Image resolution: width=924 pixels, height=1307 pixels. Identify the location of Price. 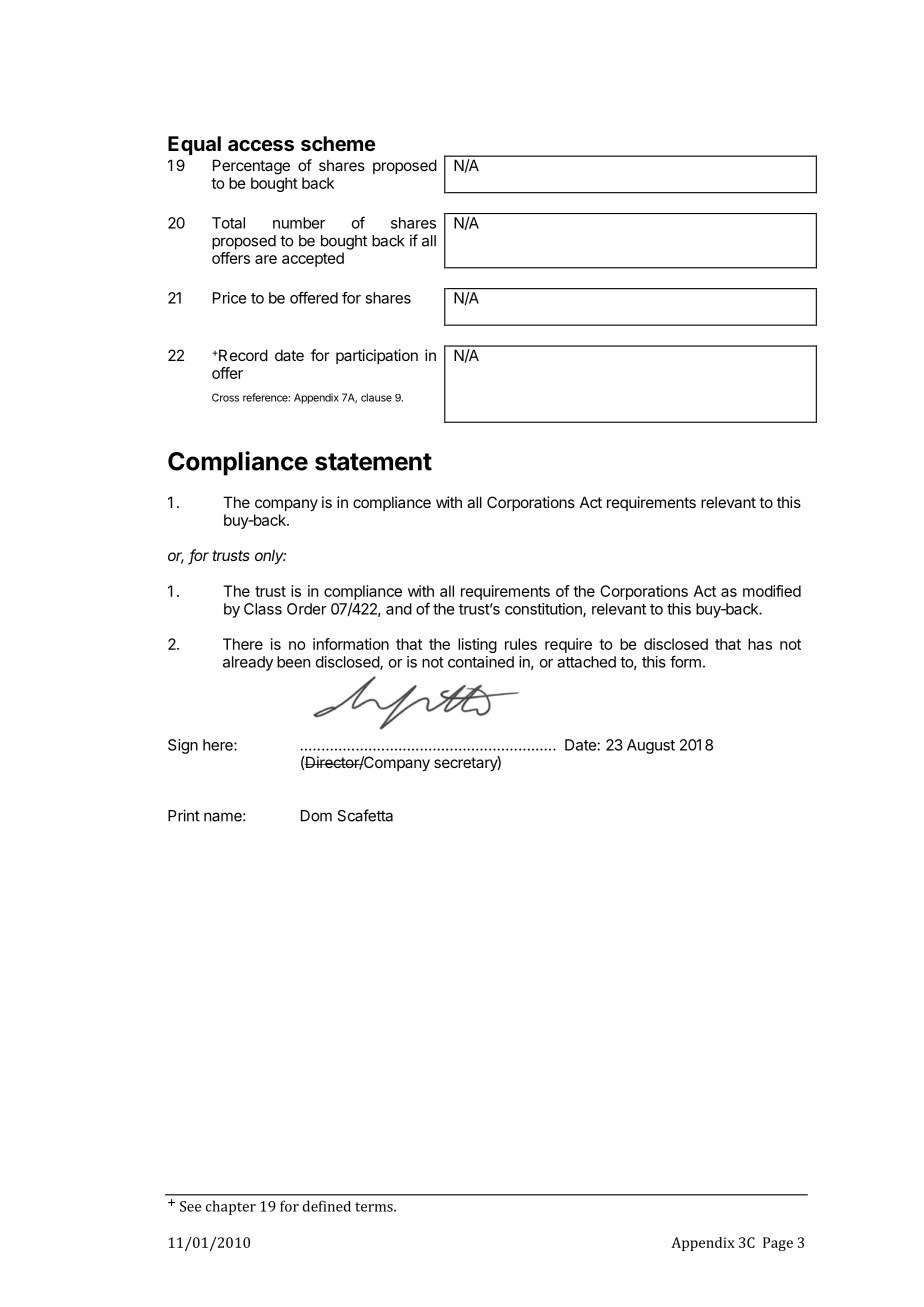
(229, 298).
